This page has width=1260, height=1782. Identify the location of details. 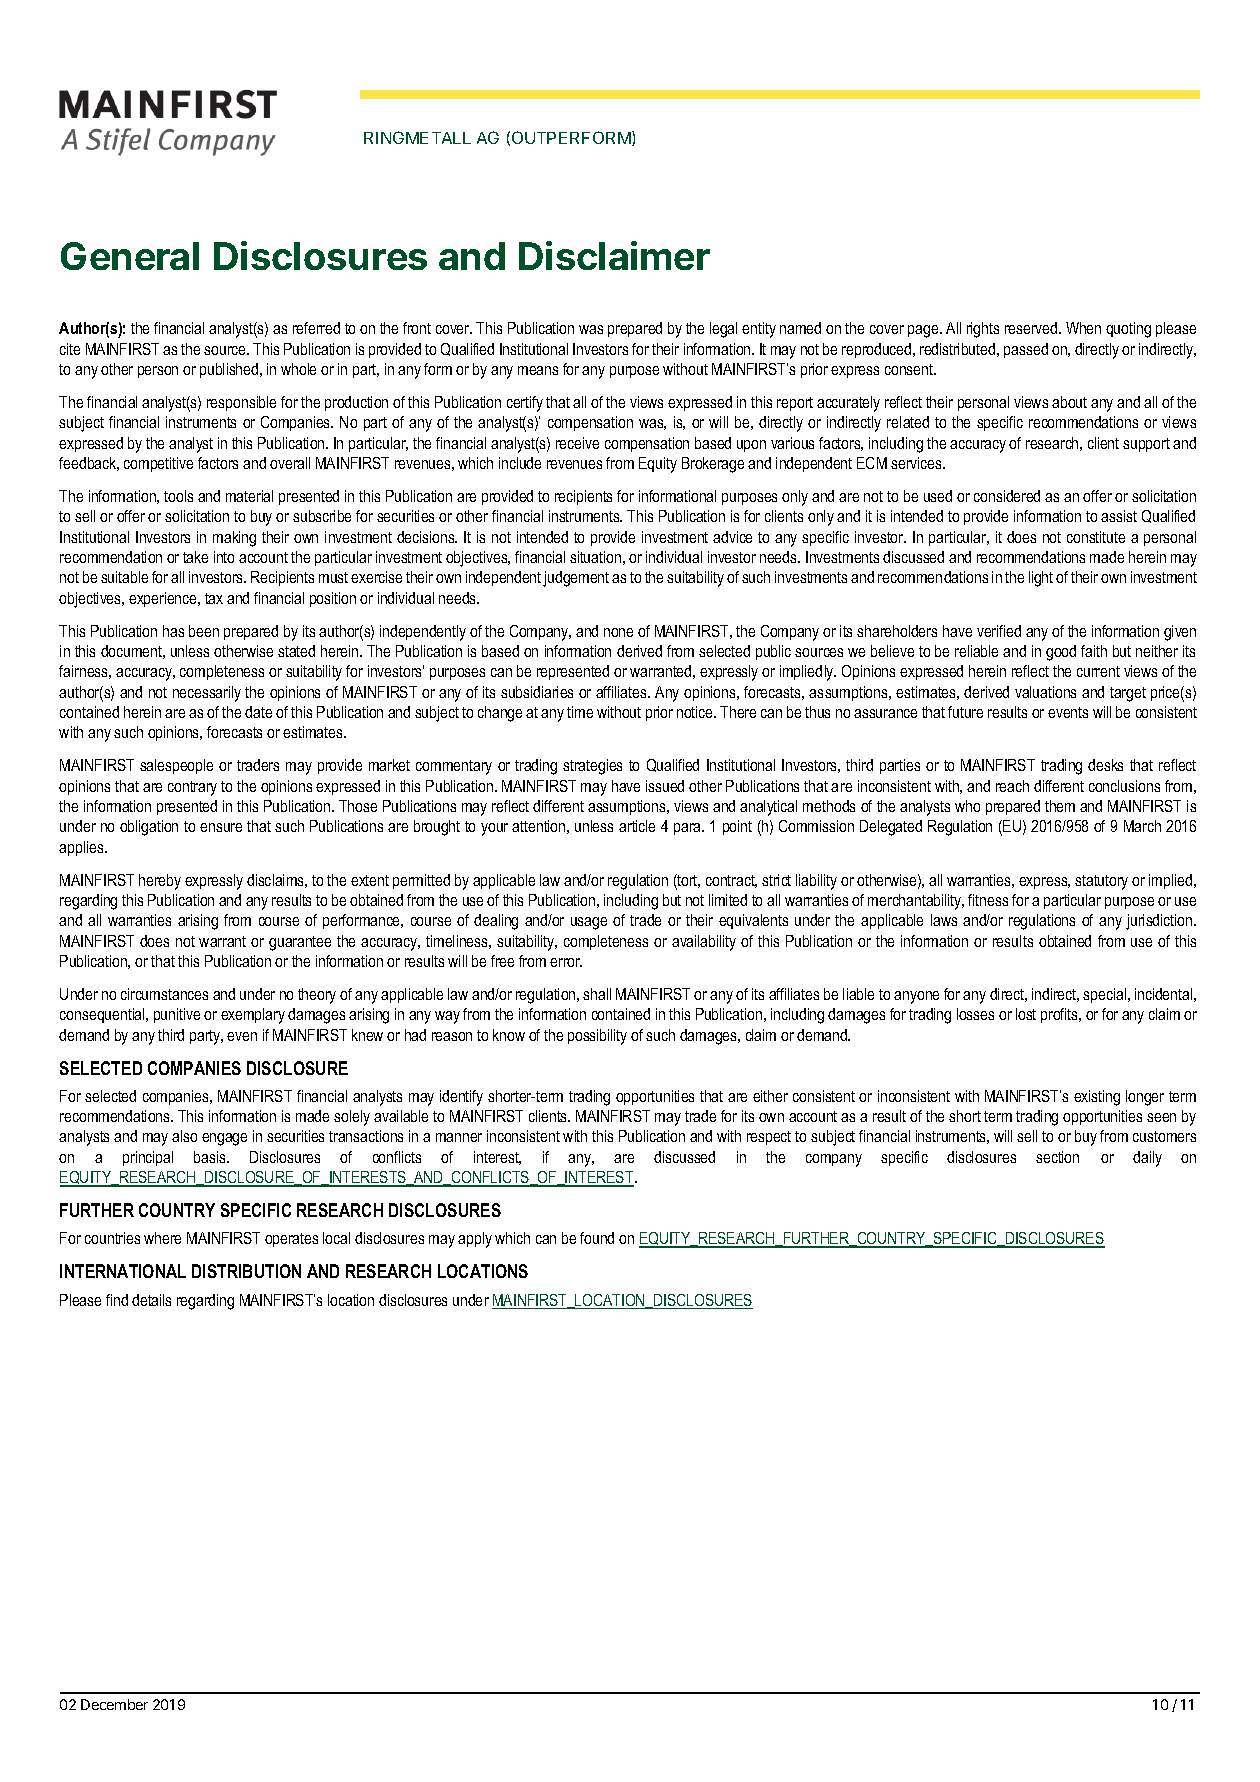
(151, 1300).
